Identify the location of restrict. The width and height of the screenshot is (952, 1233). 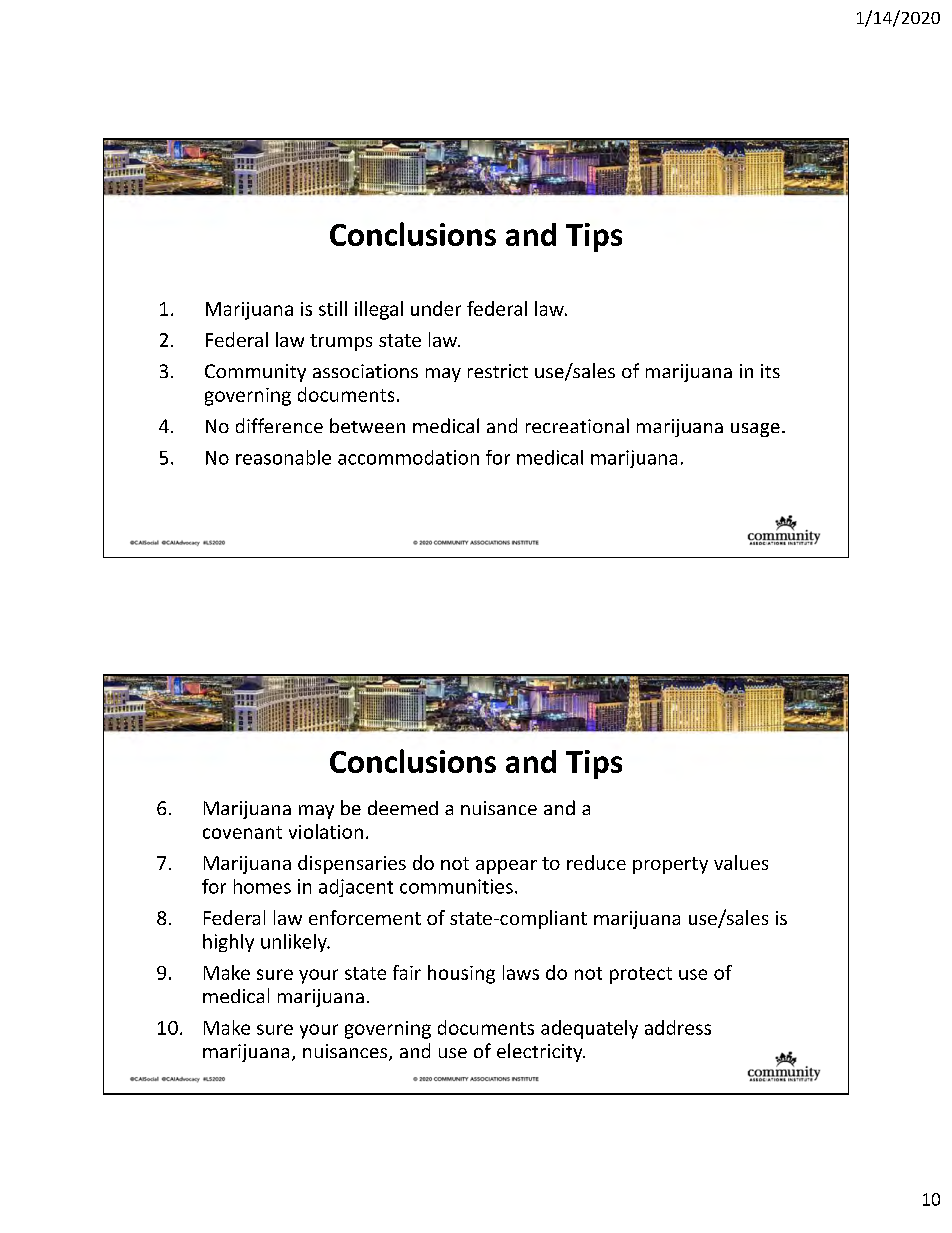
(498, 371).
